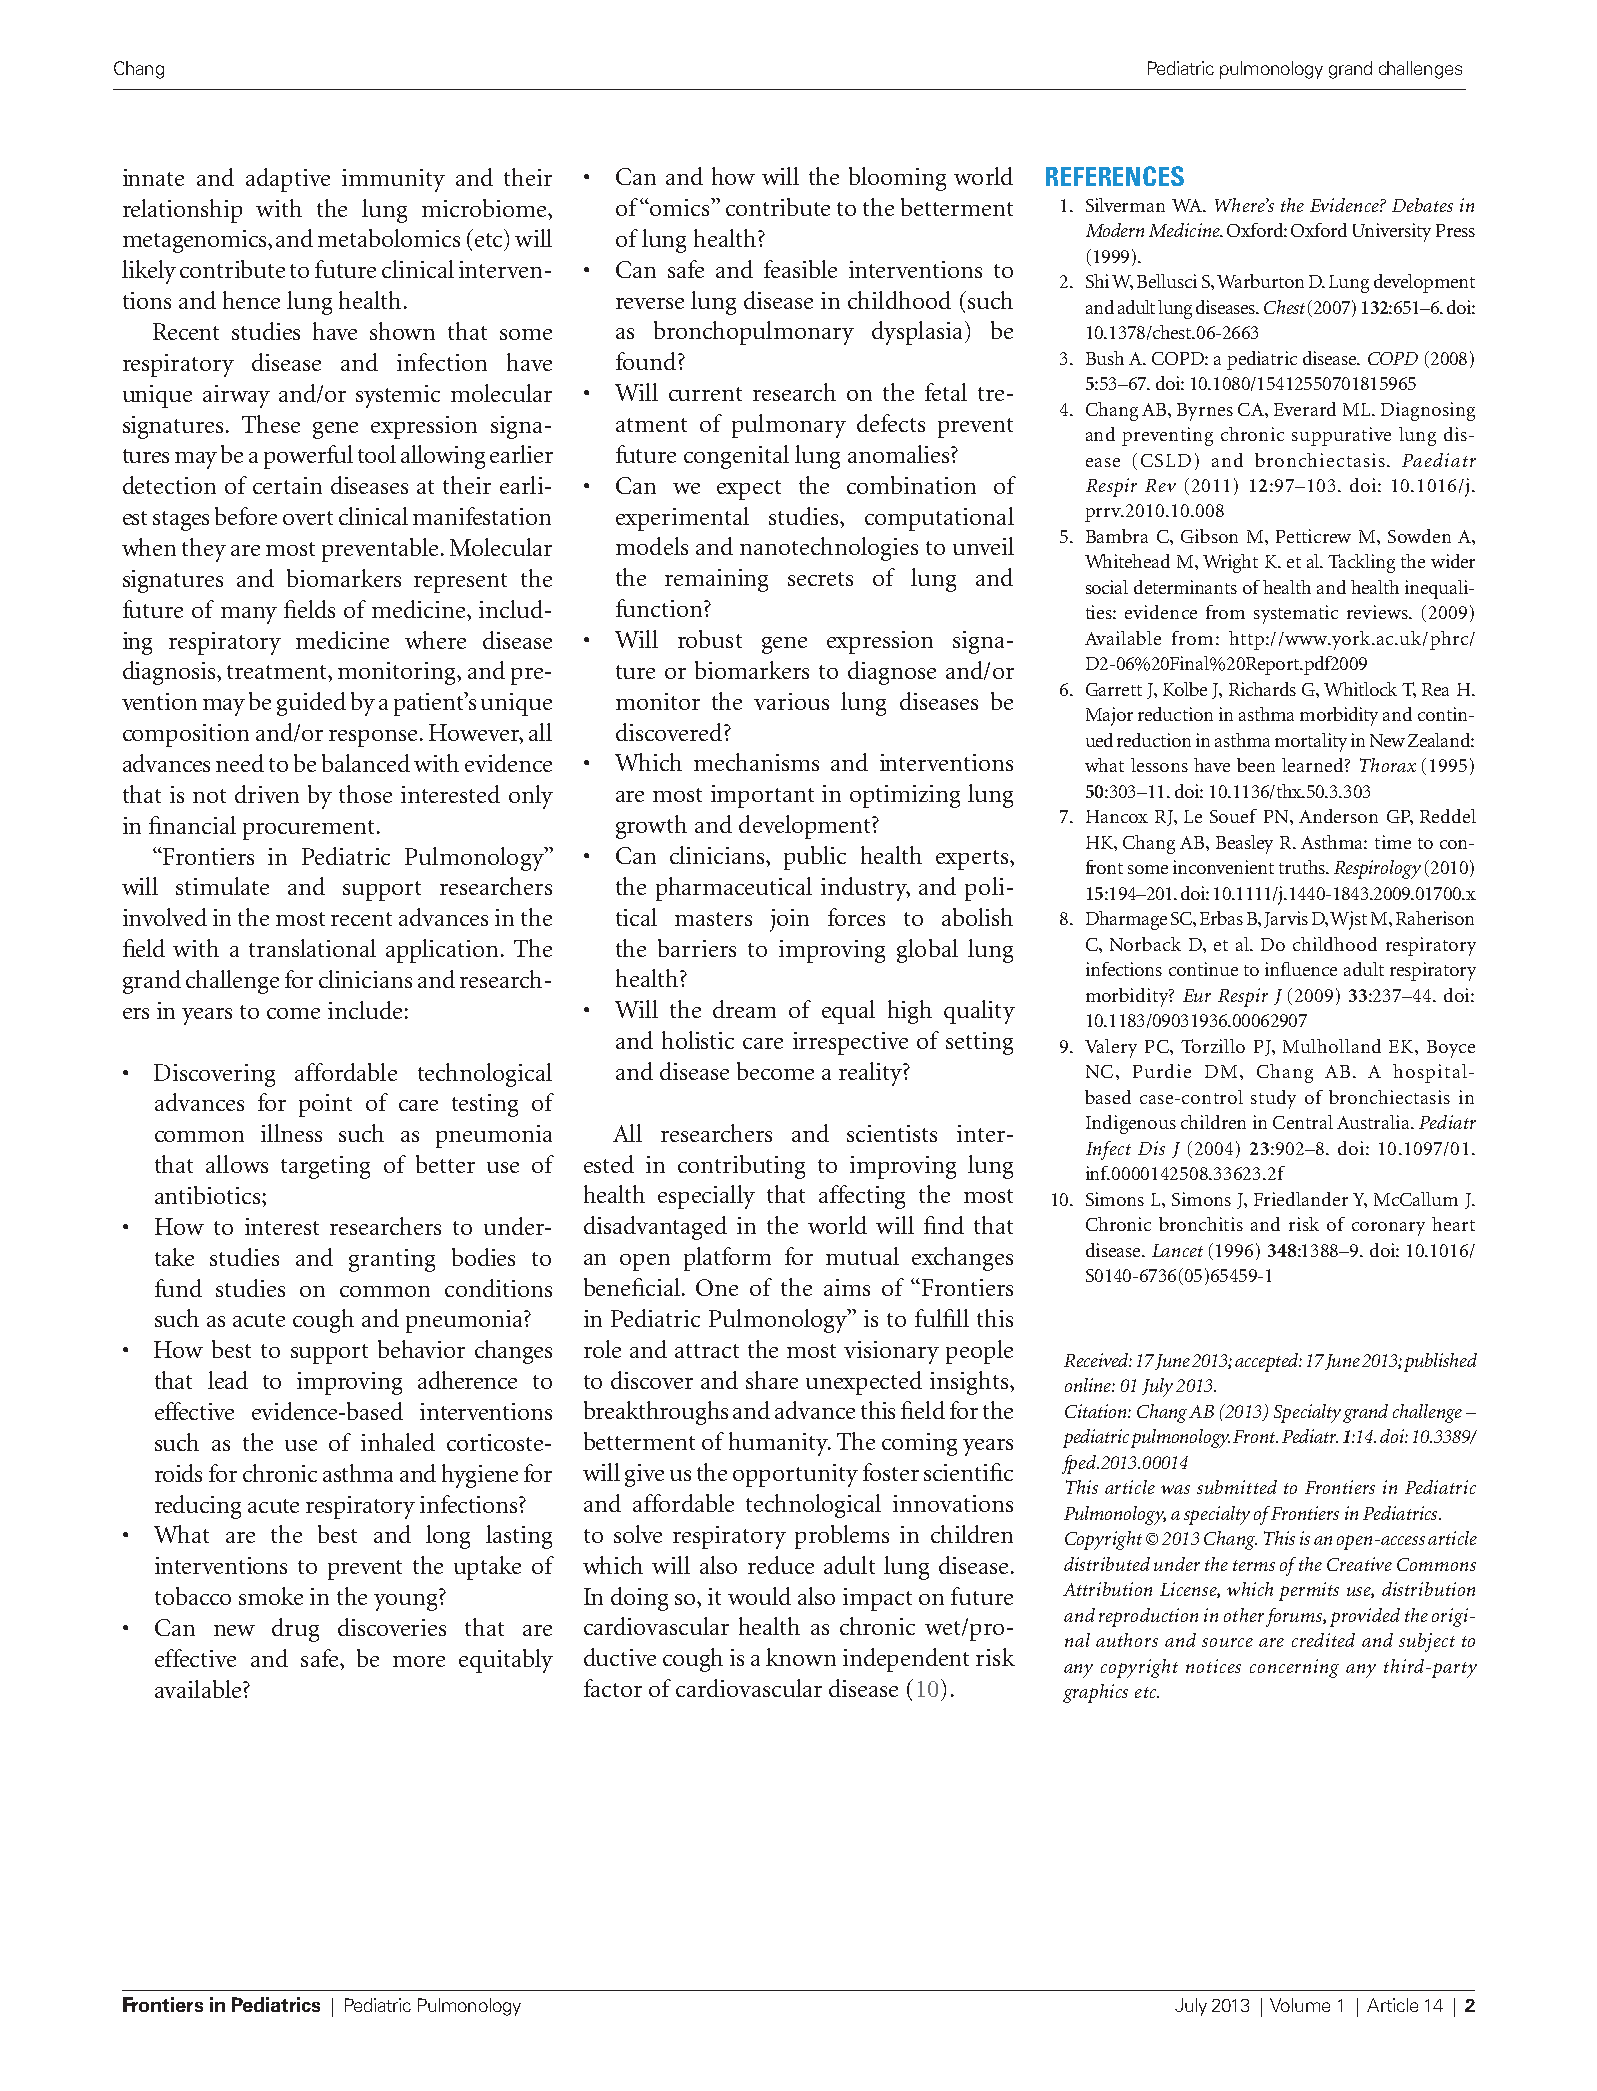  What do you see at coordinates (801, 1657) in the document?
I see `known` at bounding box center [801, 1657].
